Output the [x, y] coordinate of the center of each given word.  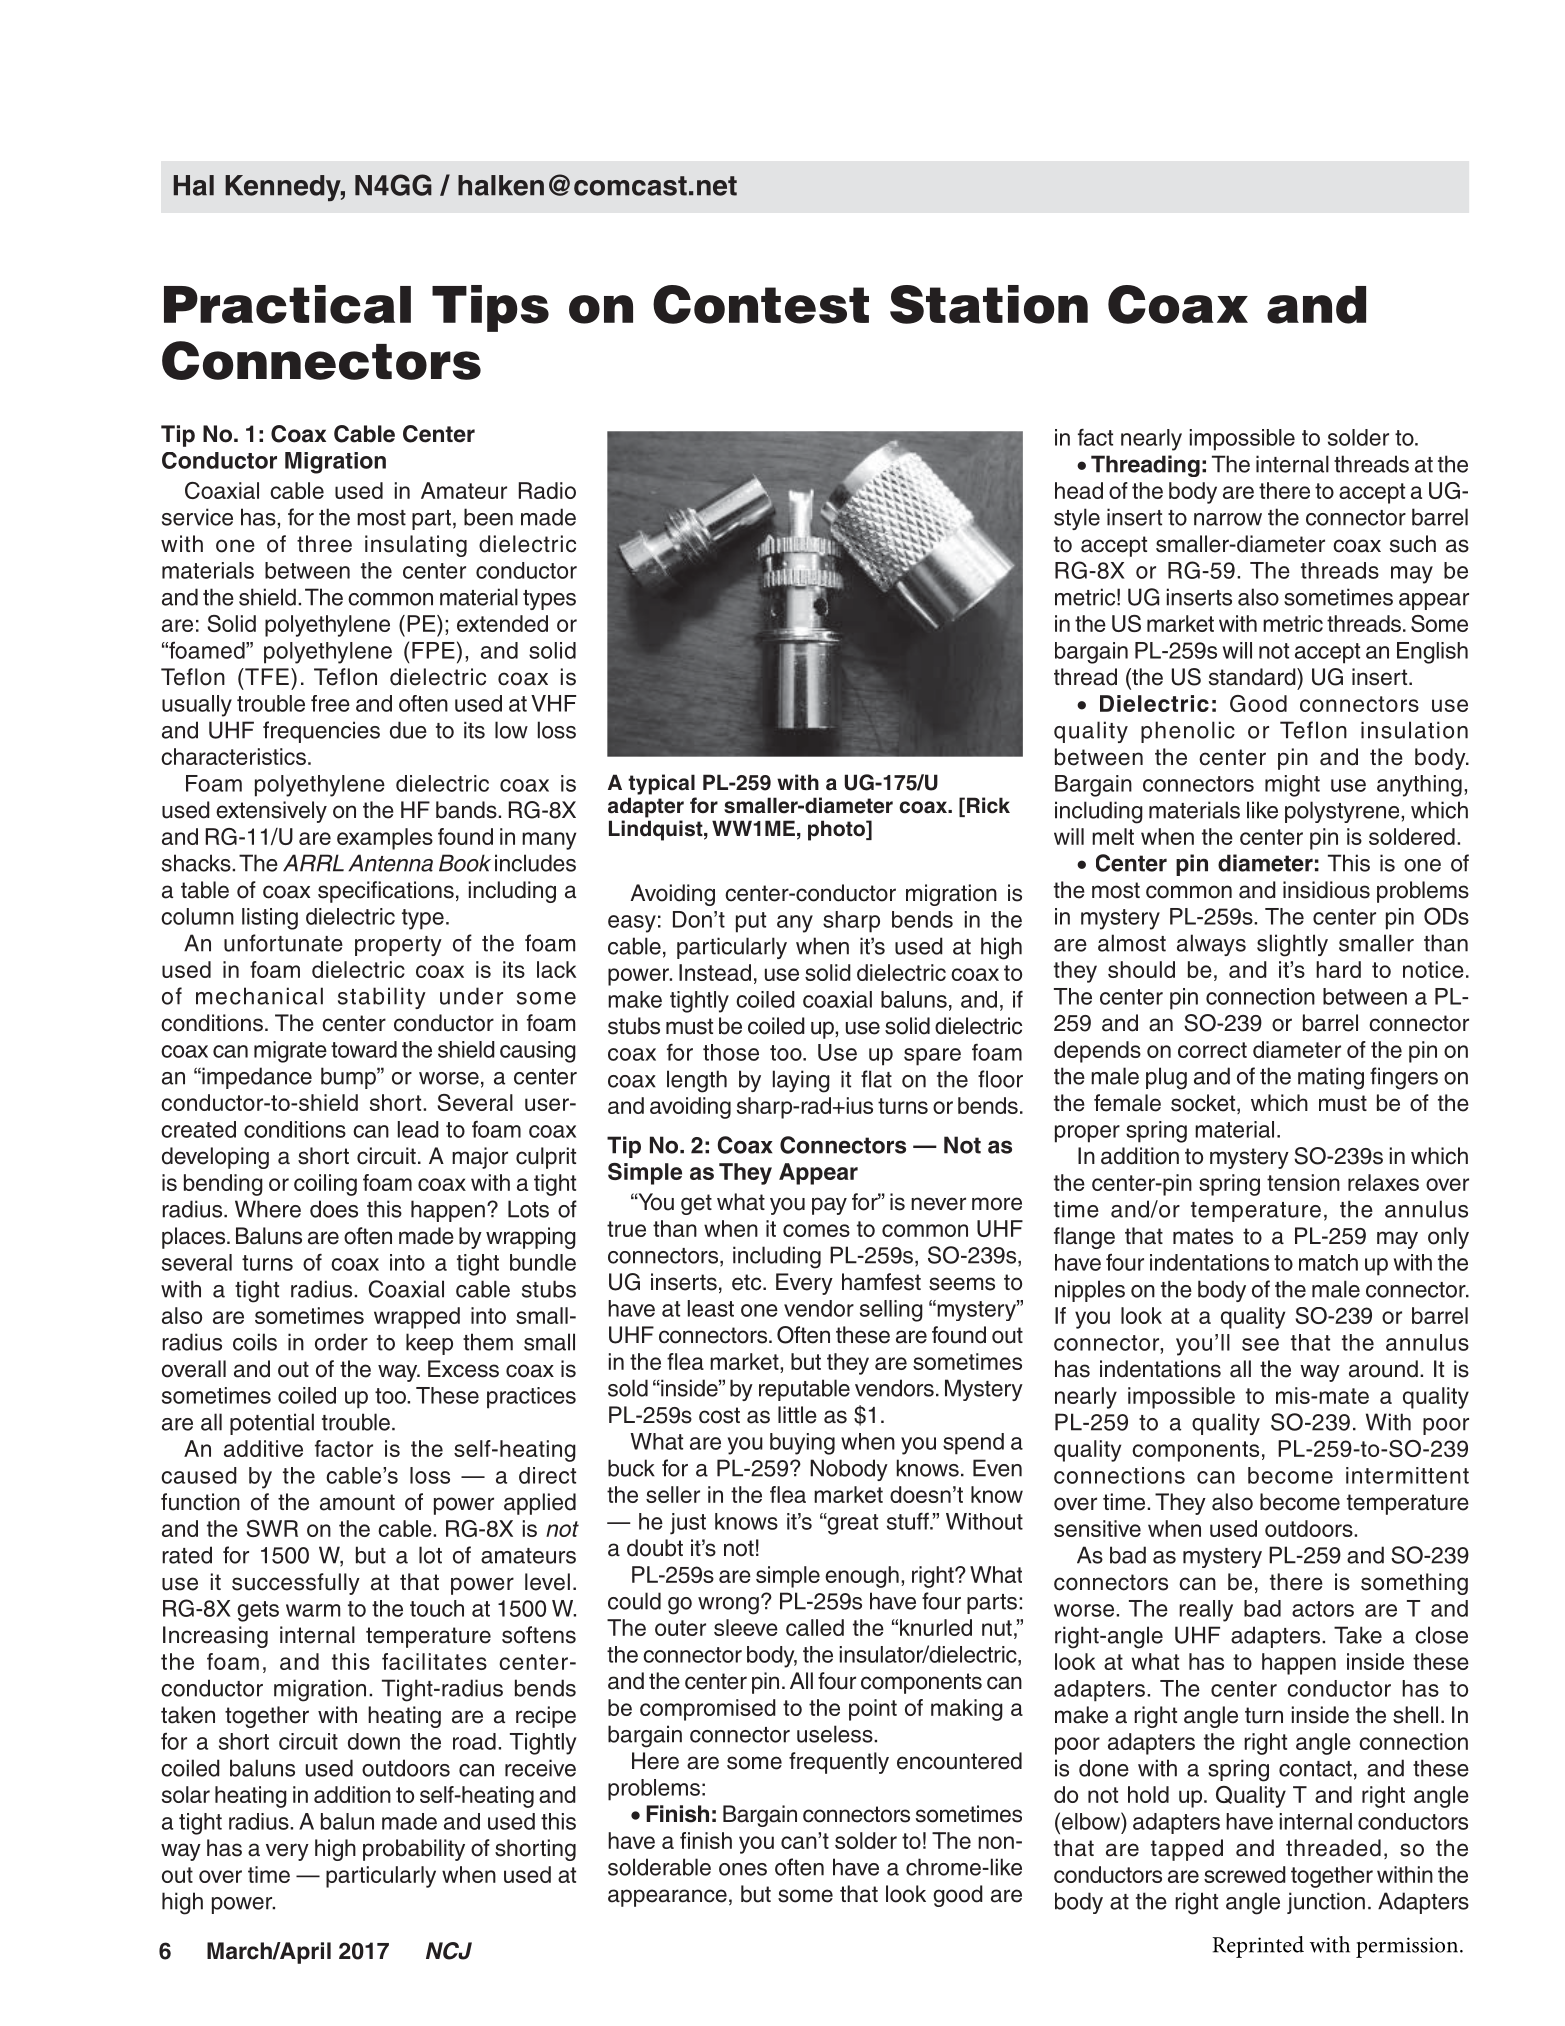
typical [661, 784]
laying [801, 1081]
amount [357, 1502]
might [1292, 786]
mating [1331, 1078]
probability [414, 1850]
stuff [909, 1521]
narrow [1228, 519]
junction [1326, 1903]
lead [418, 1129]
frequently [839, 1763]
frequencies [321, 732]
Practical [287, 304]
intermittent [1407, 1475]
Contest [761, 304]
